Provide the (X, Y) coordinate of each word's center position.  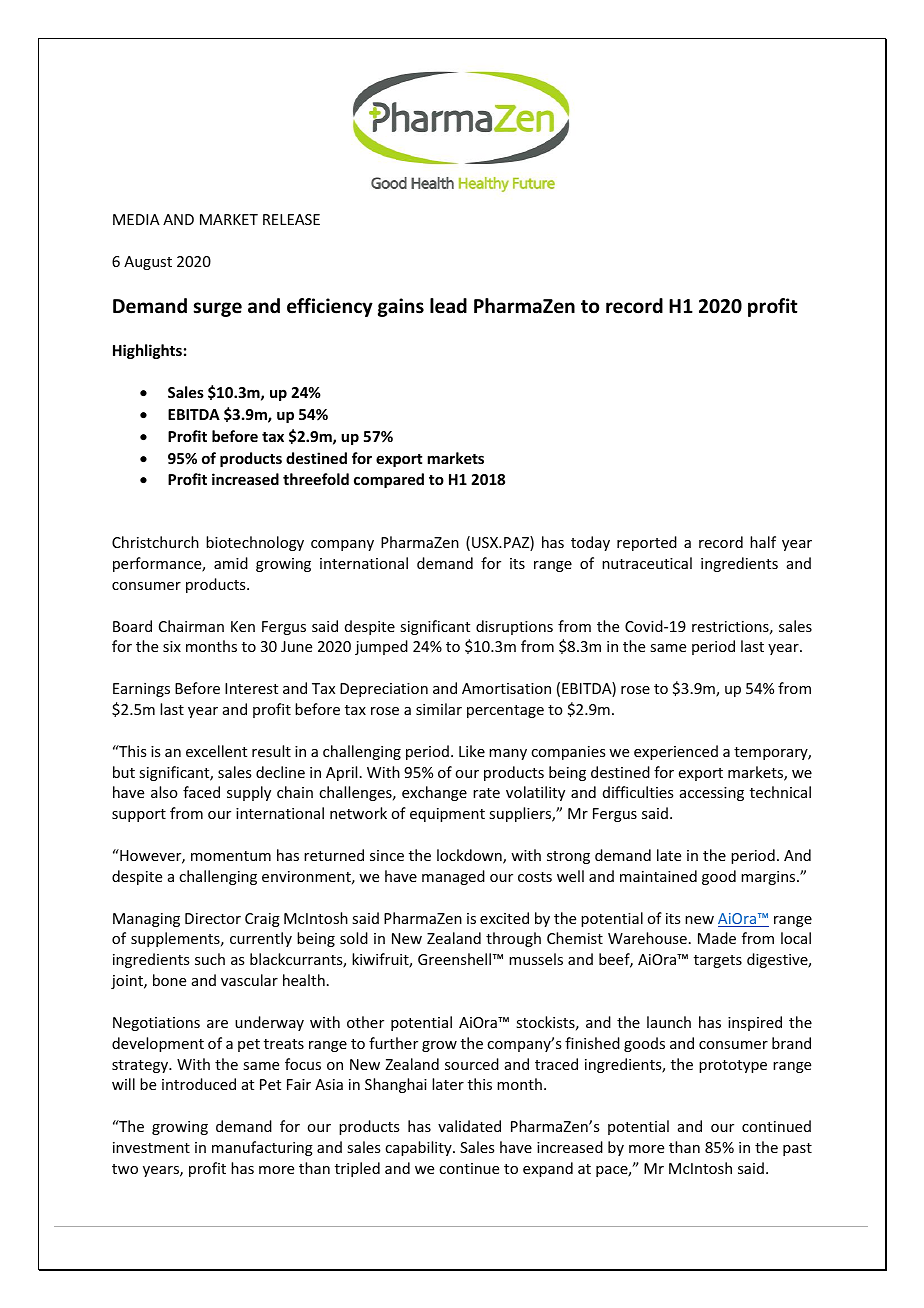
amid (231, 563)
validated (469, 1126)
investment (151, 1147)
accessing (712, 794)
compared (389, 480)
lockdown (470, 856)
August (148, 263)
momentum (231, 856)
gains (401, 307)
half (763, 542)
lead (448, 306)
